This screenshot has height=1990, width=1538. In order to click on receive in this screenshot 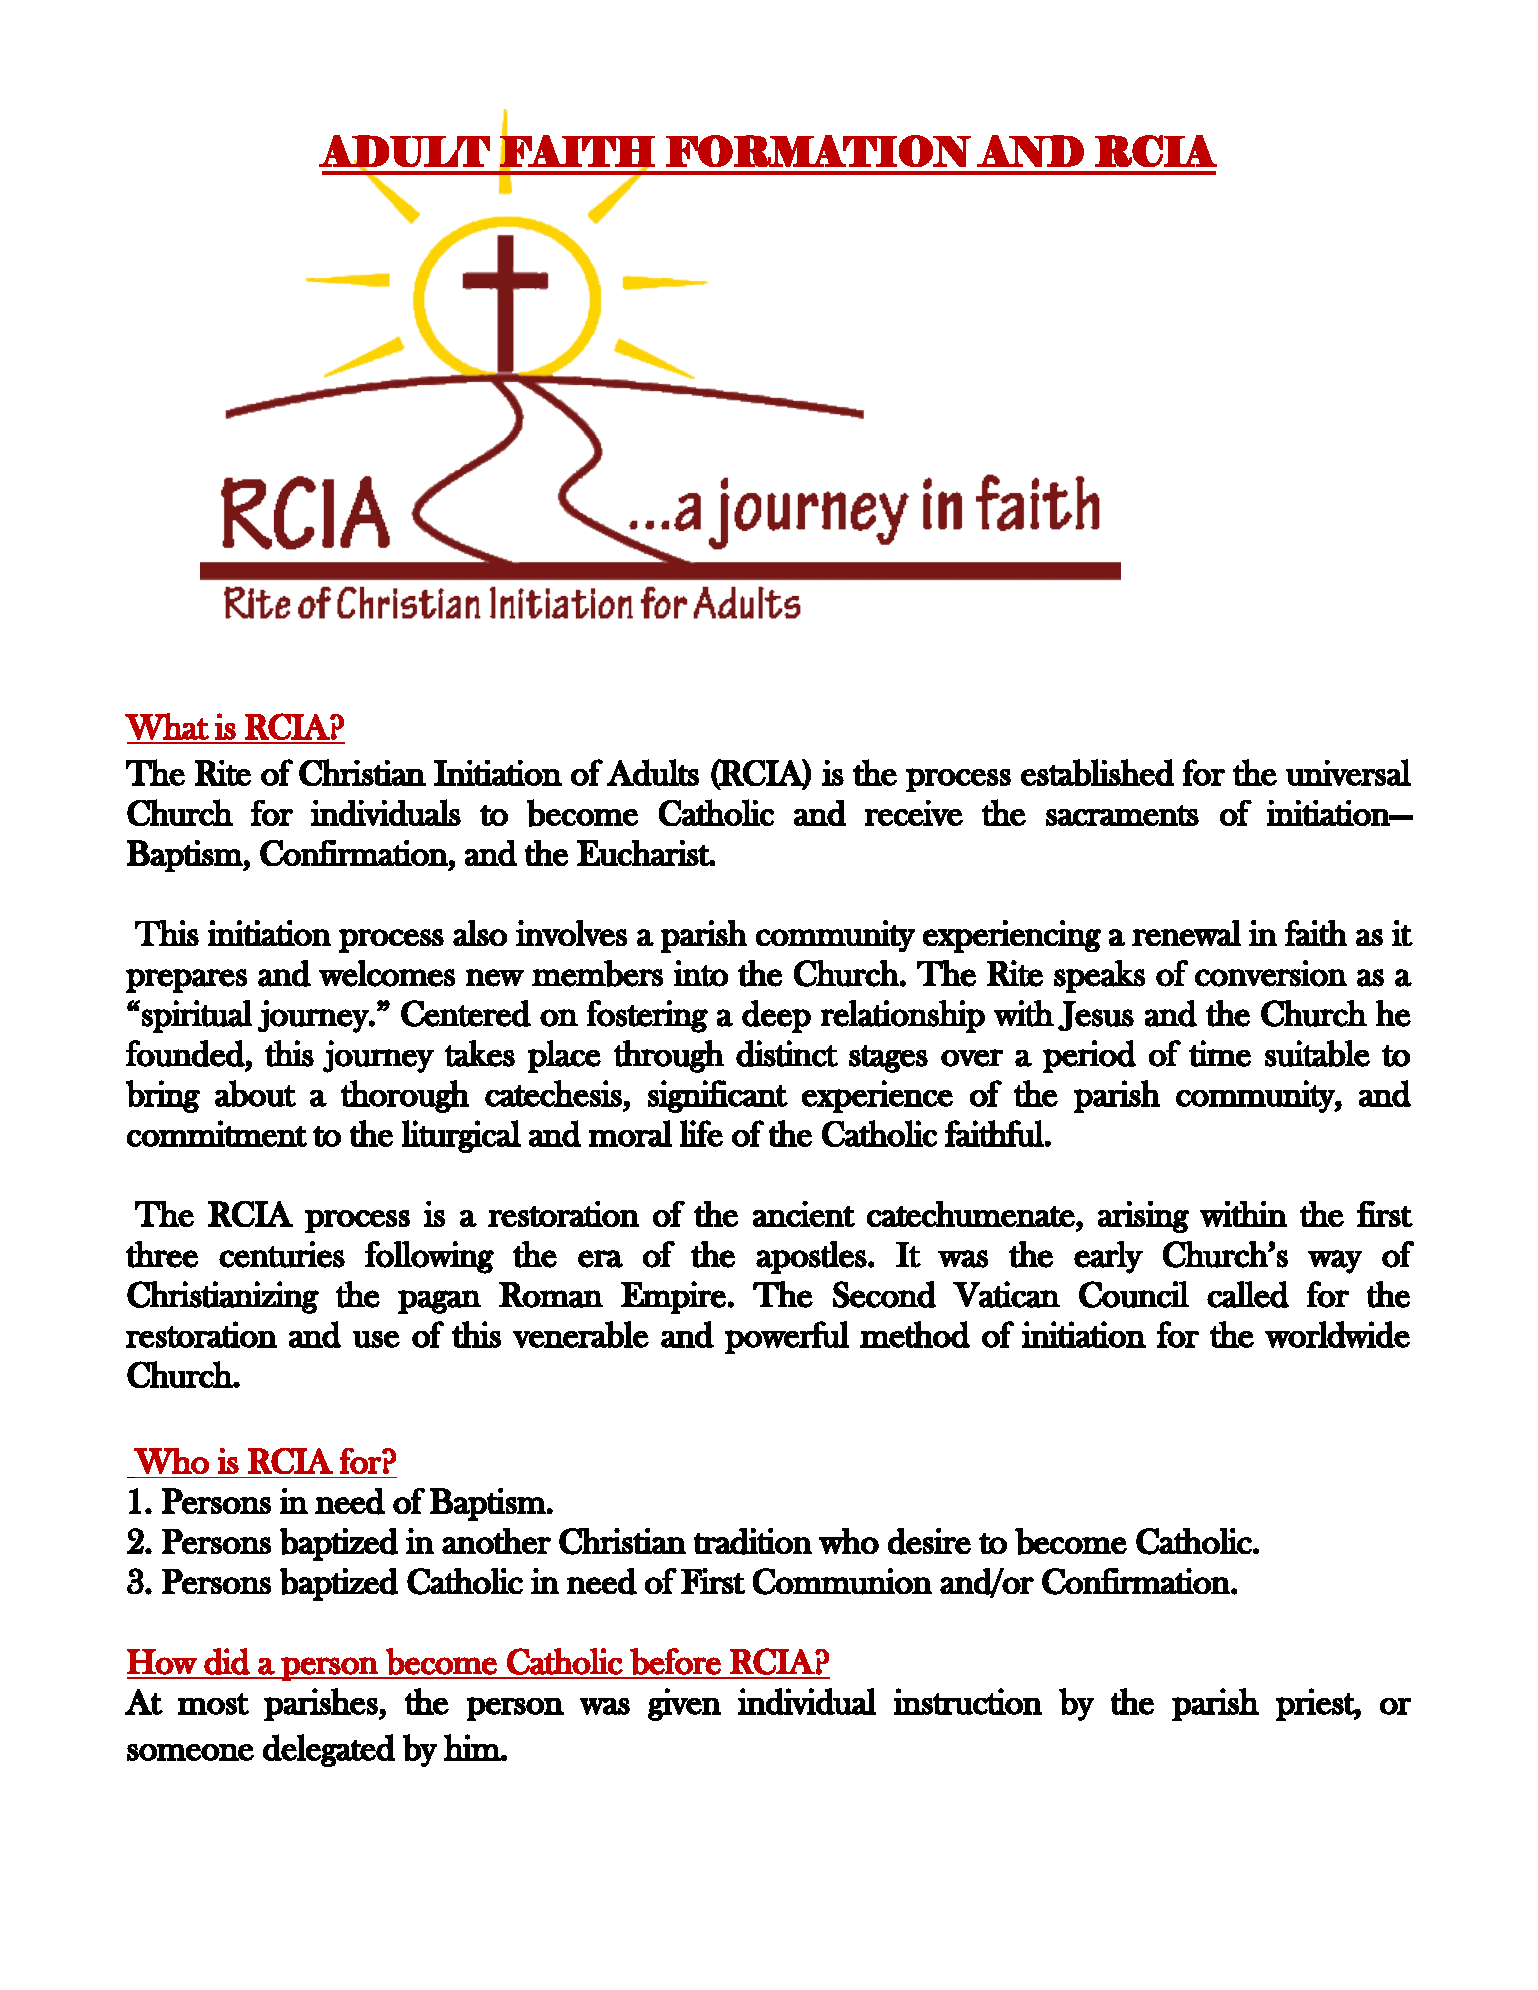, I will do `click(914, 813)`.
